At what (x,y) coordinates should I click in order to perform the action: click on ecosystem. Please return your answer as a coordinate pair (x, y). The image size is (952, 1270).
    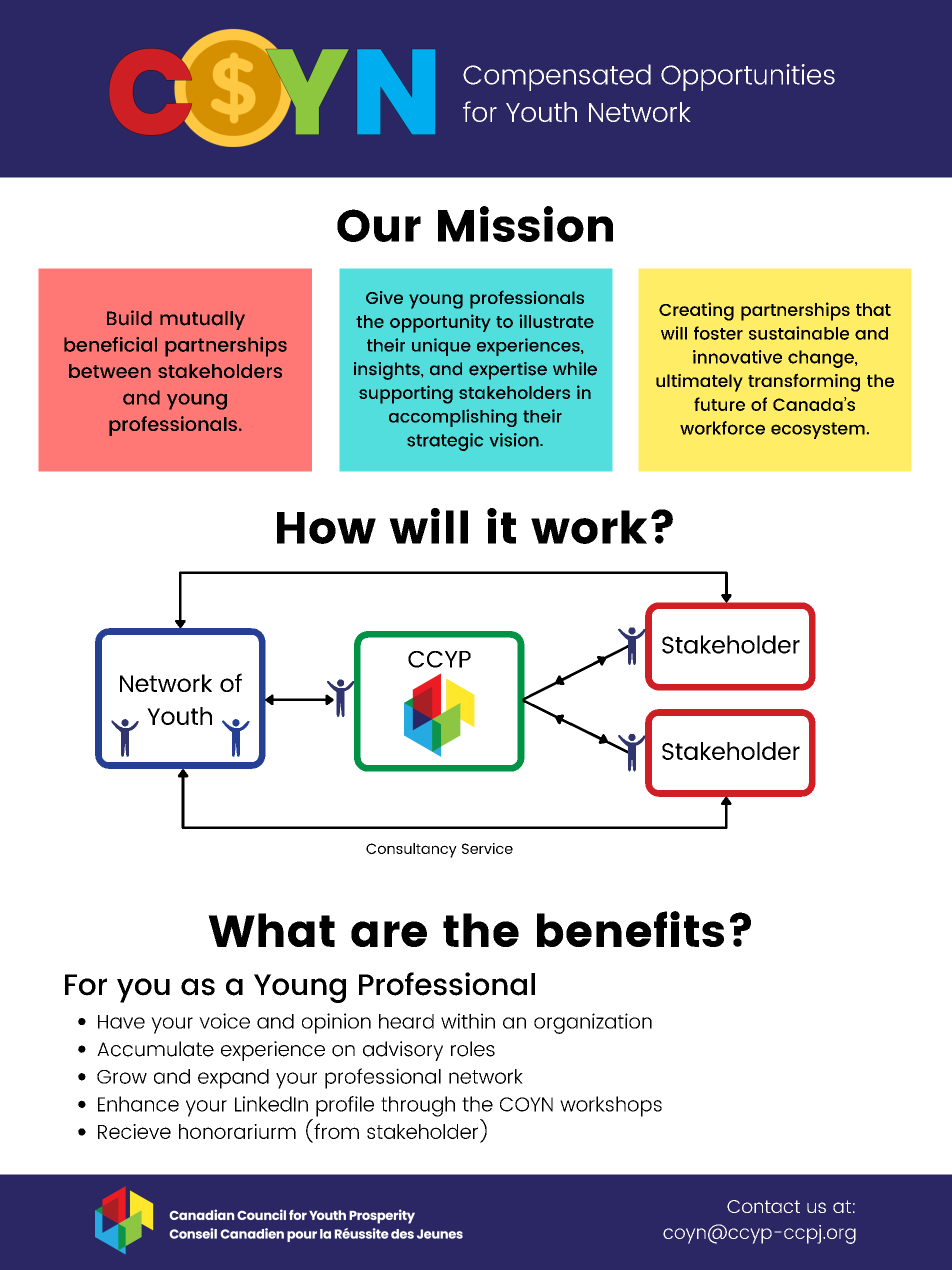
    Looking at the image, I should click on (819, 430).
